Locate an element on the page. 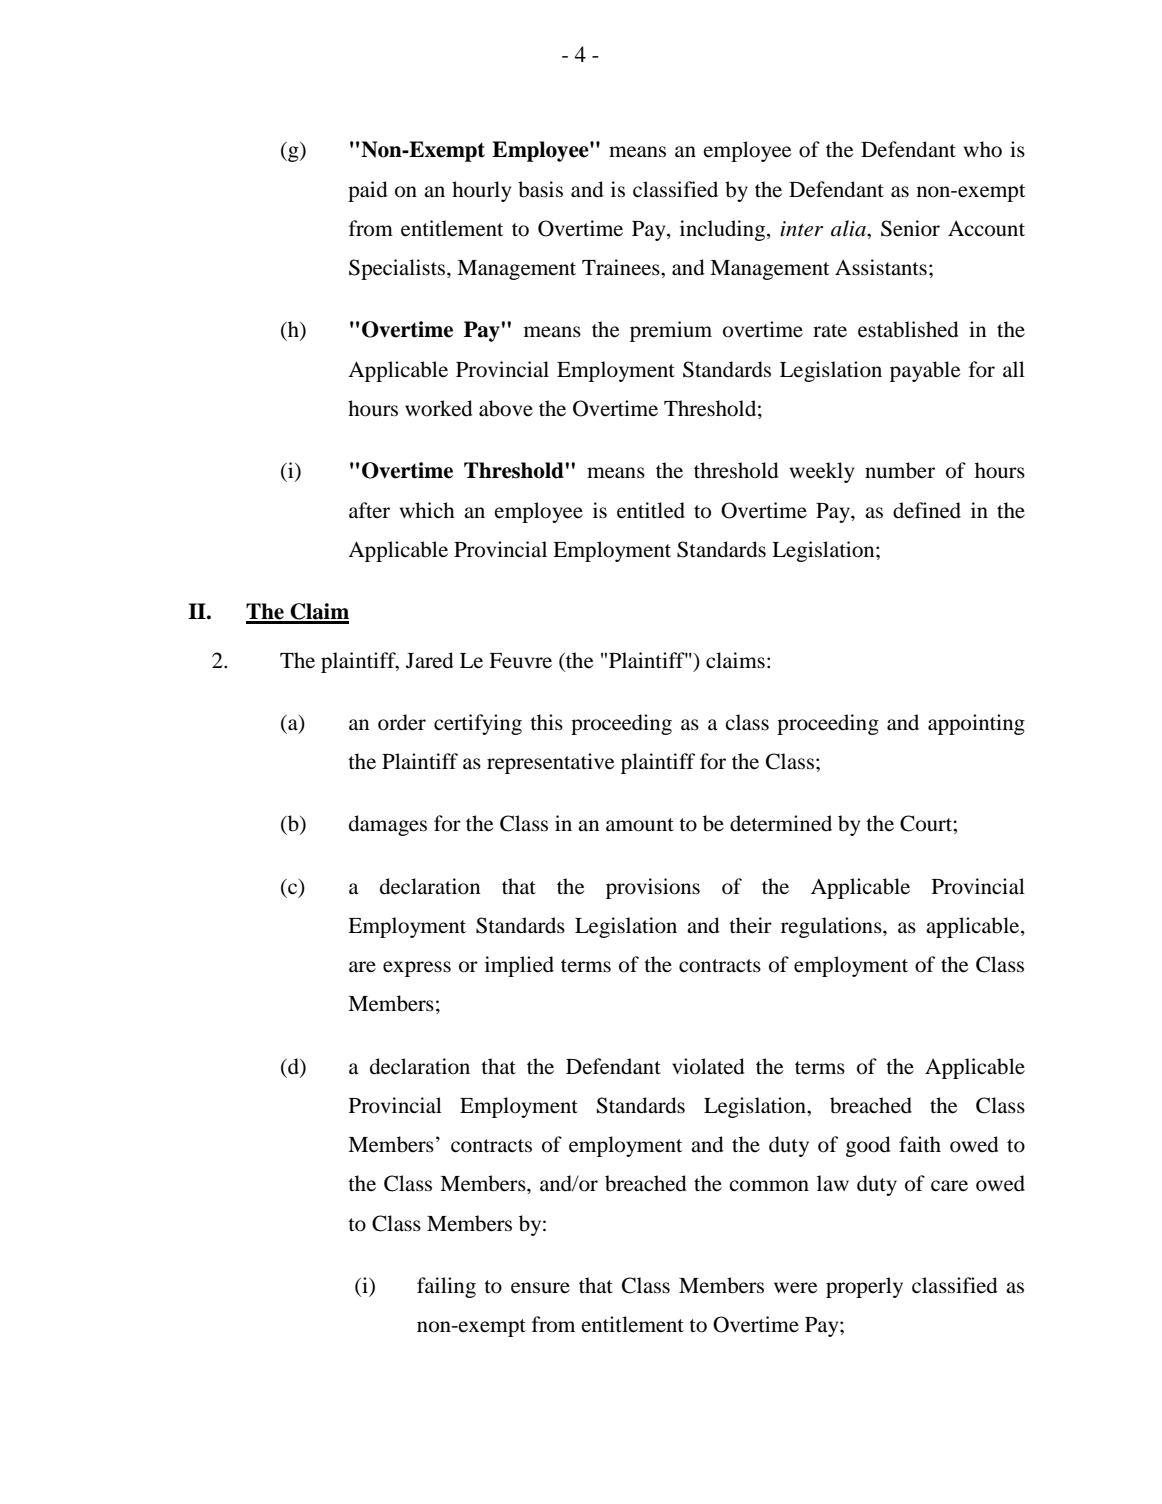 This image has height=1504, width=1162. their is located at coordinates (750, 925).
